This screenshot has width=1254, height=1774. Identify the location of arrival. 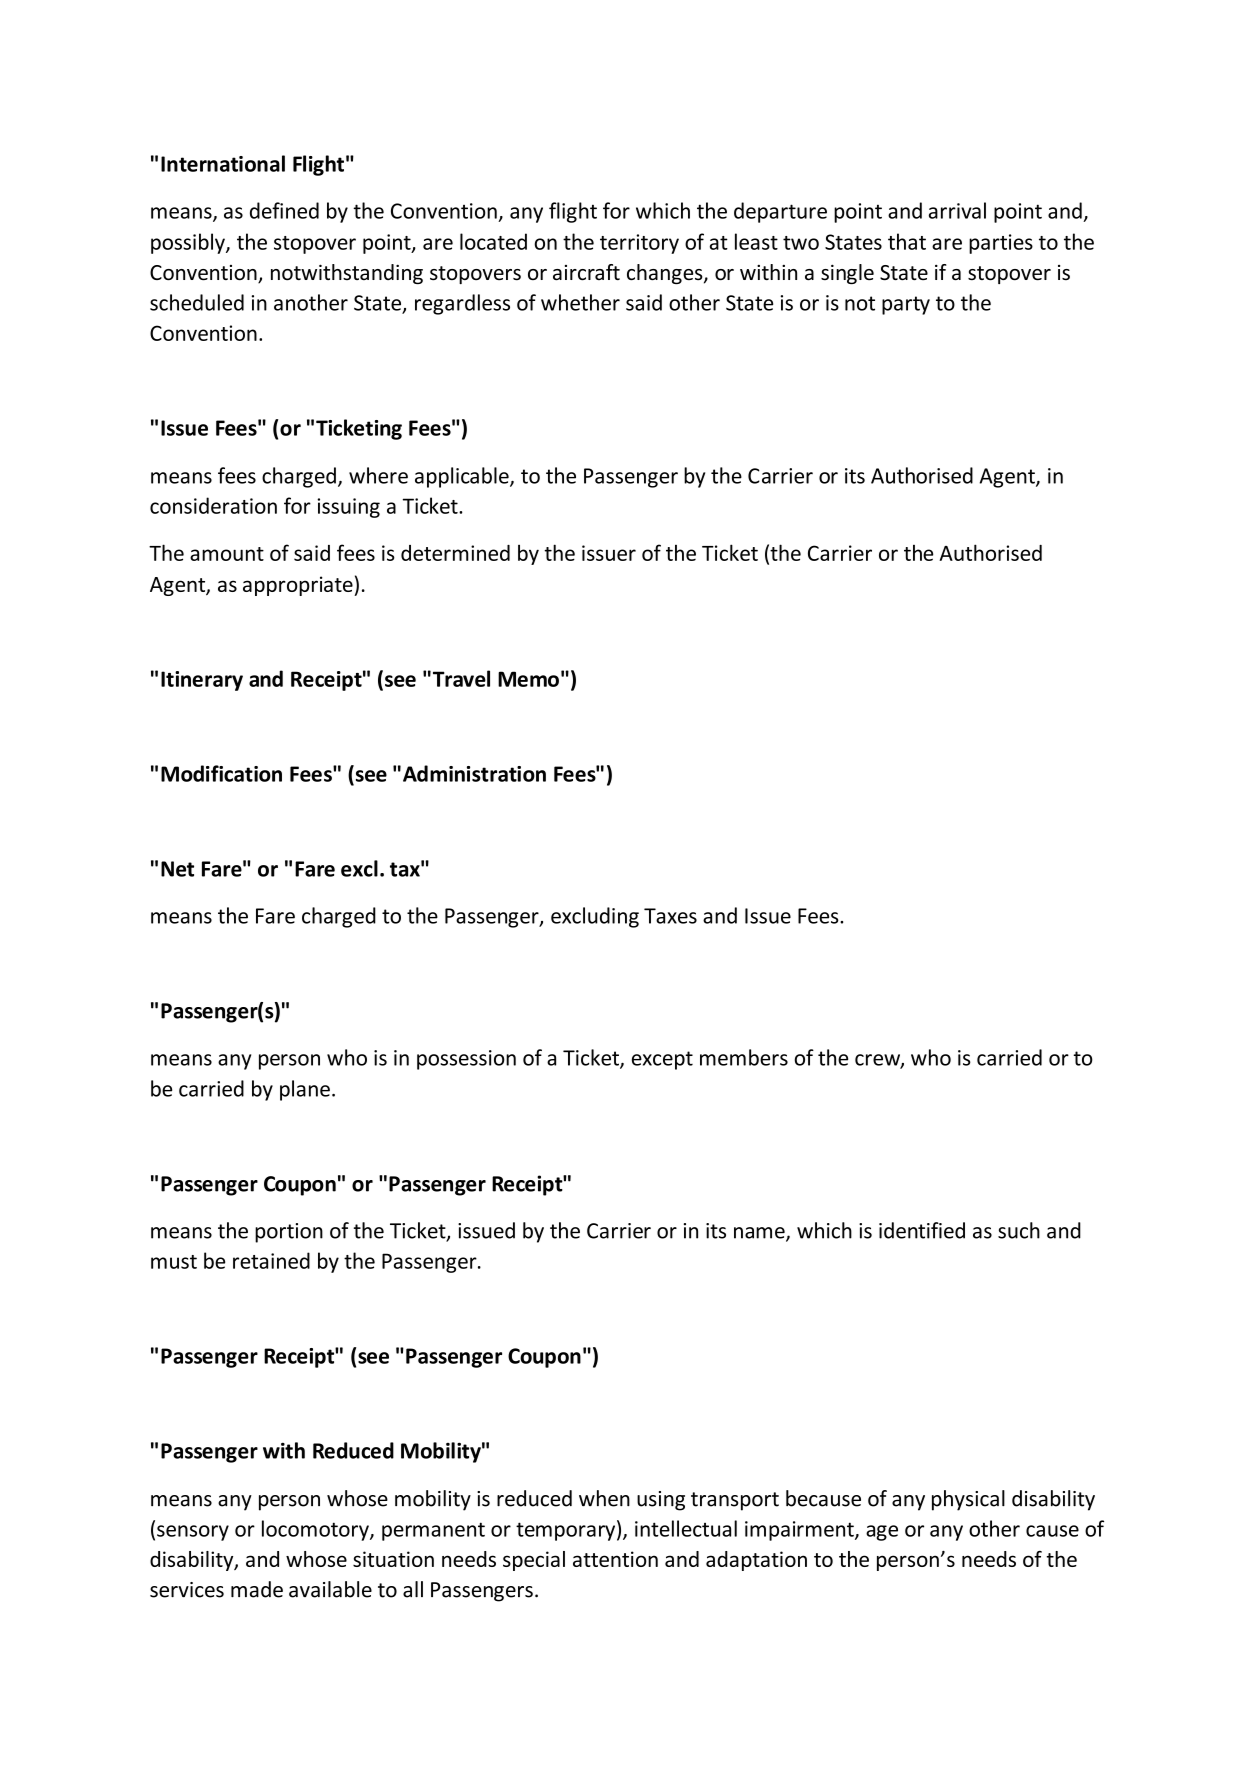
(957, 210).
